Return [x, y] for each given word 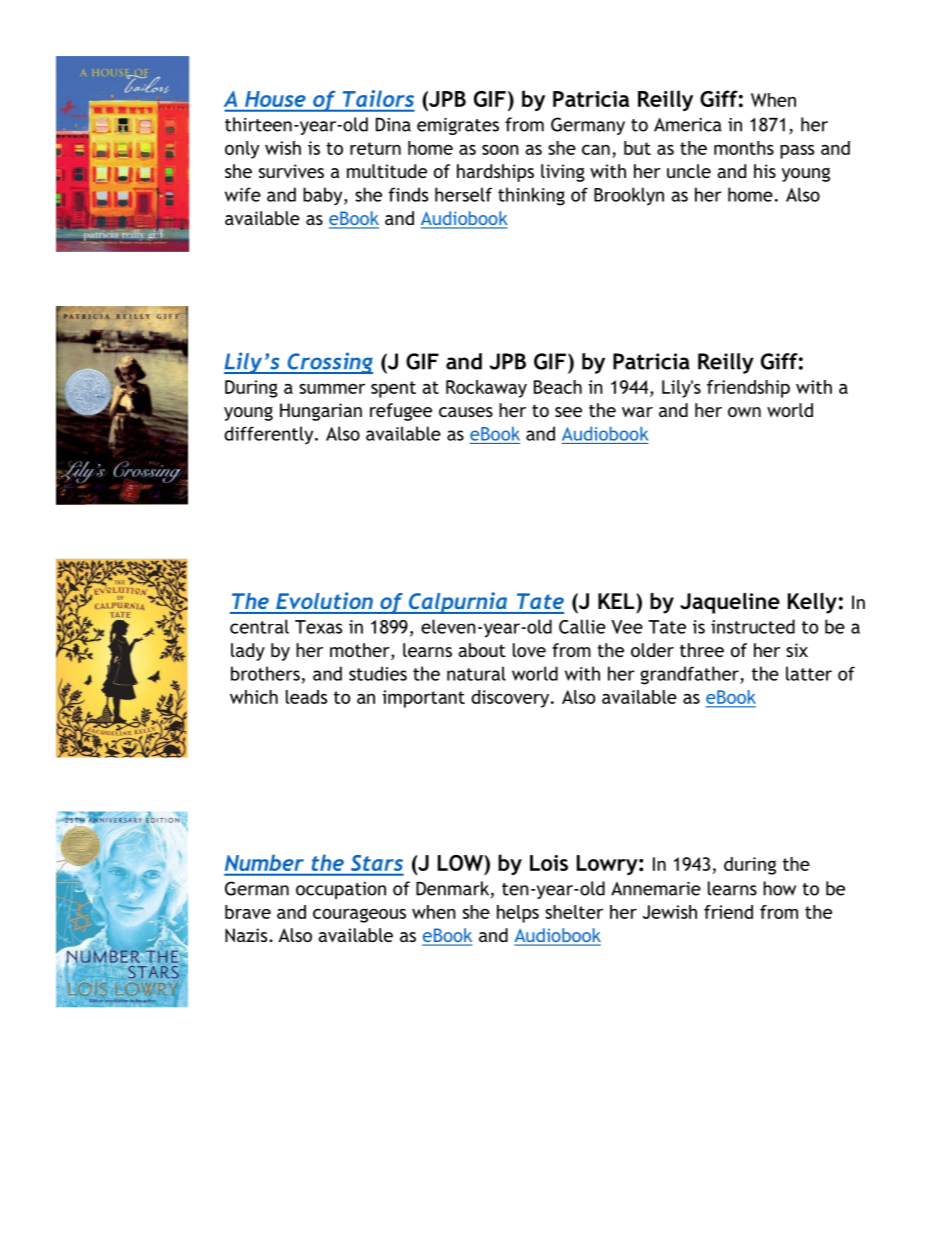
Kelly [812, 603]
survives [291, 171]
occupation [341, 890]
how [779, 888]
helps [518, 914]
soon [500, 150]
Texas [318, 627]
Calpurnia [458, 603]
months [744, 148]
